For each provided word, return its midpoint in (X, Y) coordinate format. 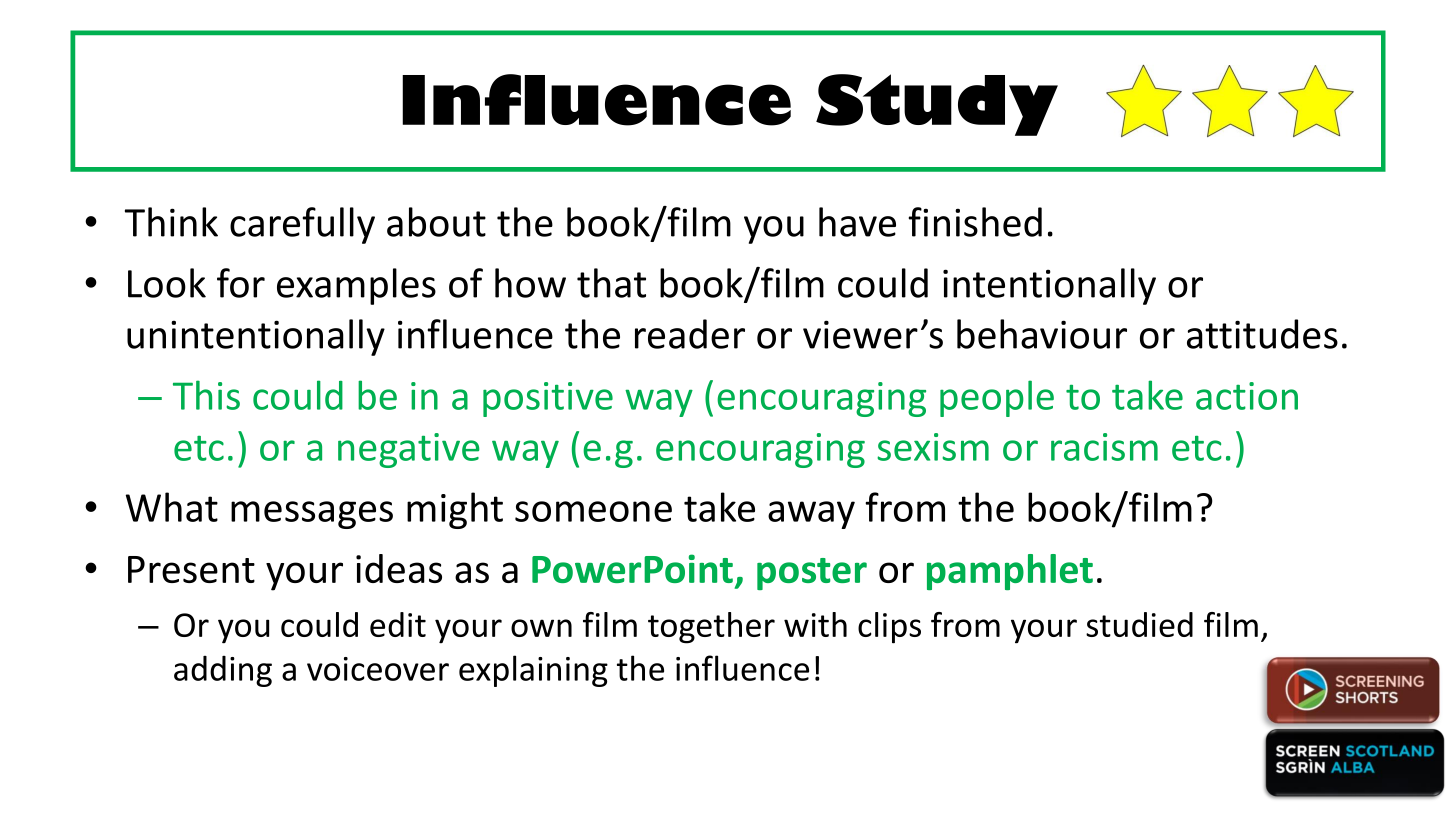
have (857, 222)
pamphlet (1010, 572)
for (241, 283)
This (206, 395)
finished (975, 222)
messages (312, 515)
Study (937, 105)
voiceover (378, 669)
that (611, 283)
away (811, 515)
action (1247, 396)
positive (548, 399)
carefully (302, 225)
